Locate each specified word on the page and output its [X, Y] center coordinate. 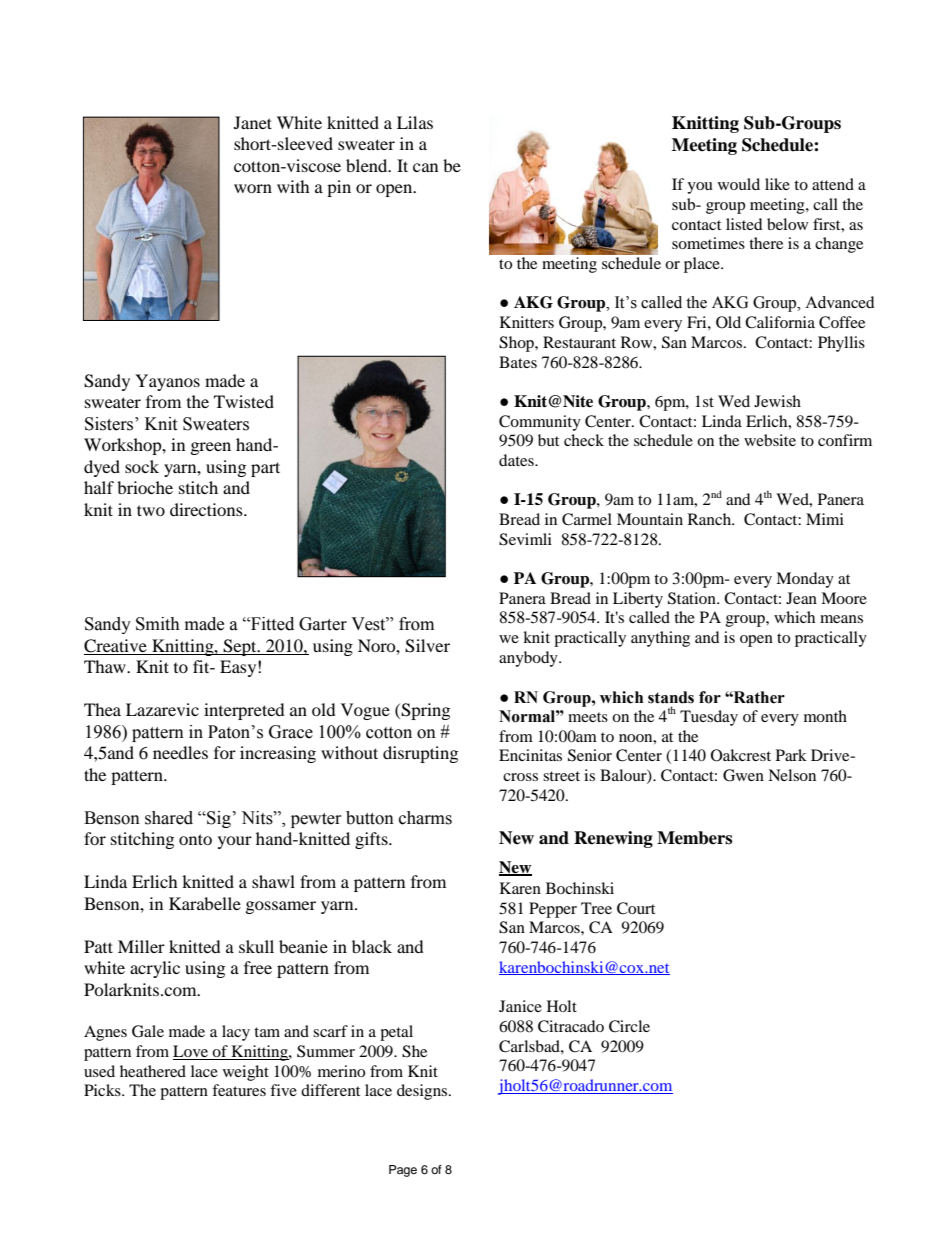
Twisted [244, 401]
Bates [518, 362]
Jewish [777, 401]
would [739, 184]
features [239, 1090]
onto [195, 839]
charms [425, 818]
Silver [427, 646]
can [425, 167]
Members [694, 838]
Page [403, 1171]
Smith [158, 624]
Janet [253, 122]
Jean [801, 598]
